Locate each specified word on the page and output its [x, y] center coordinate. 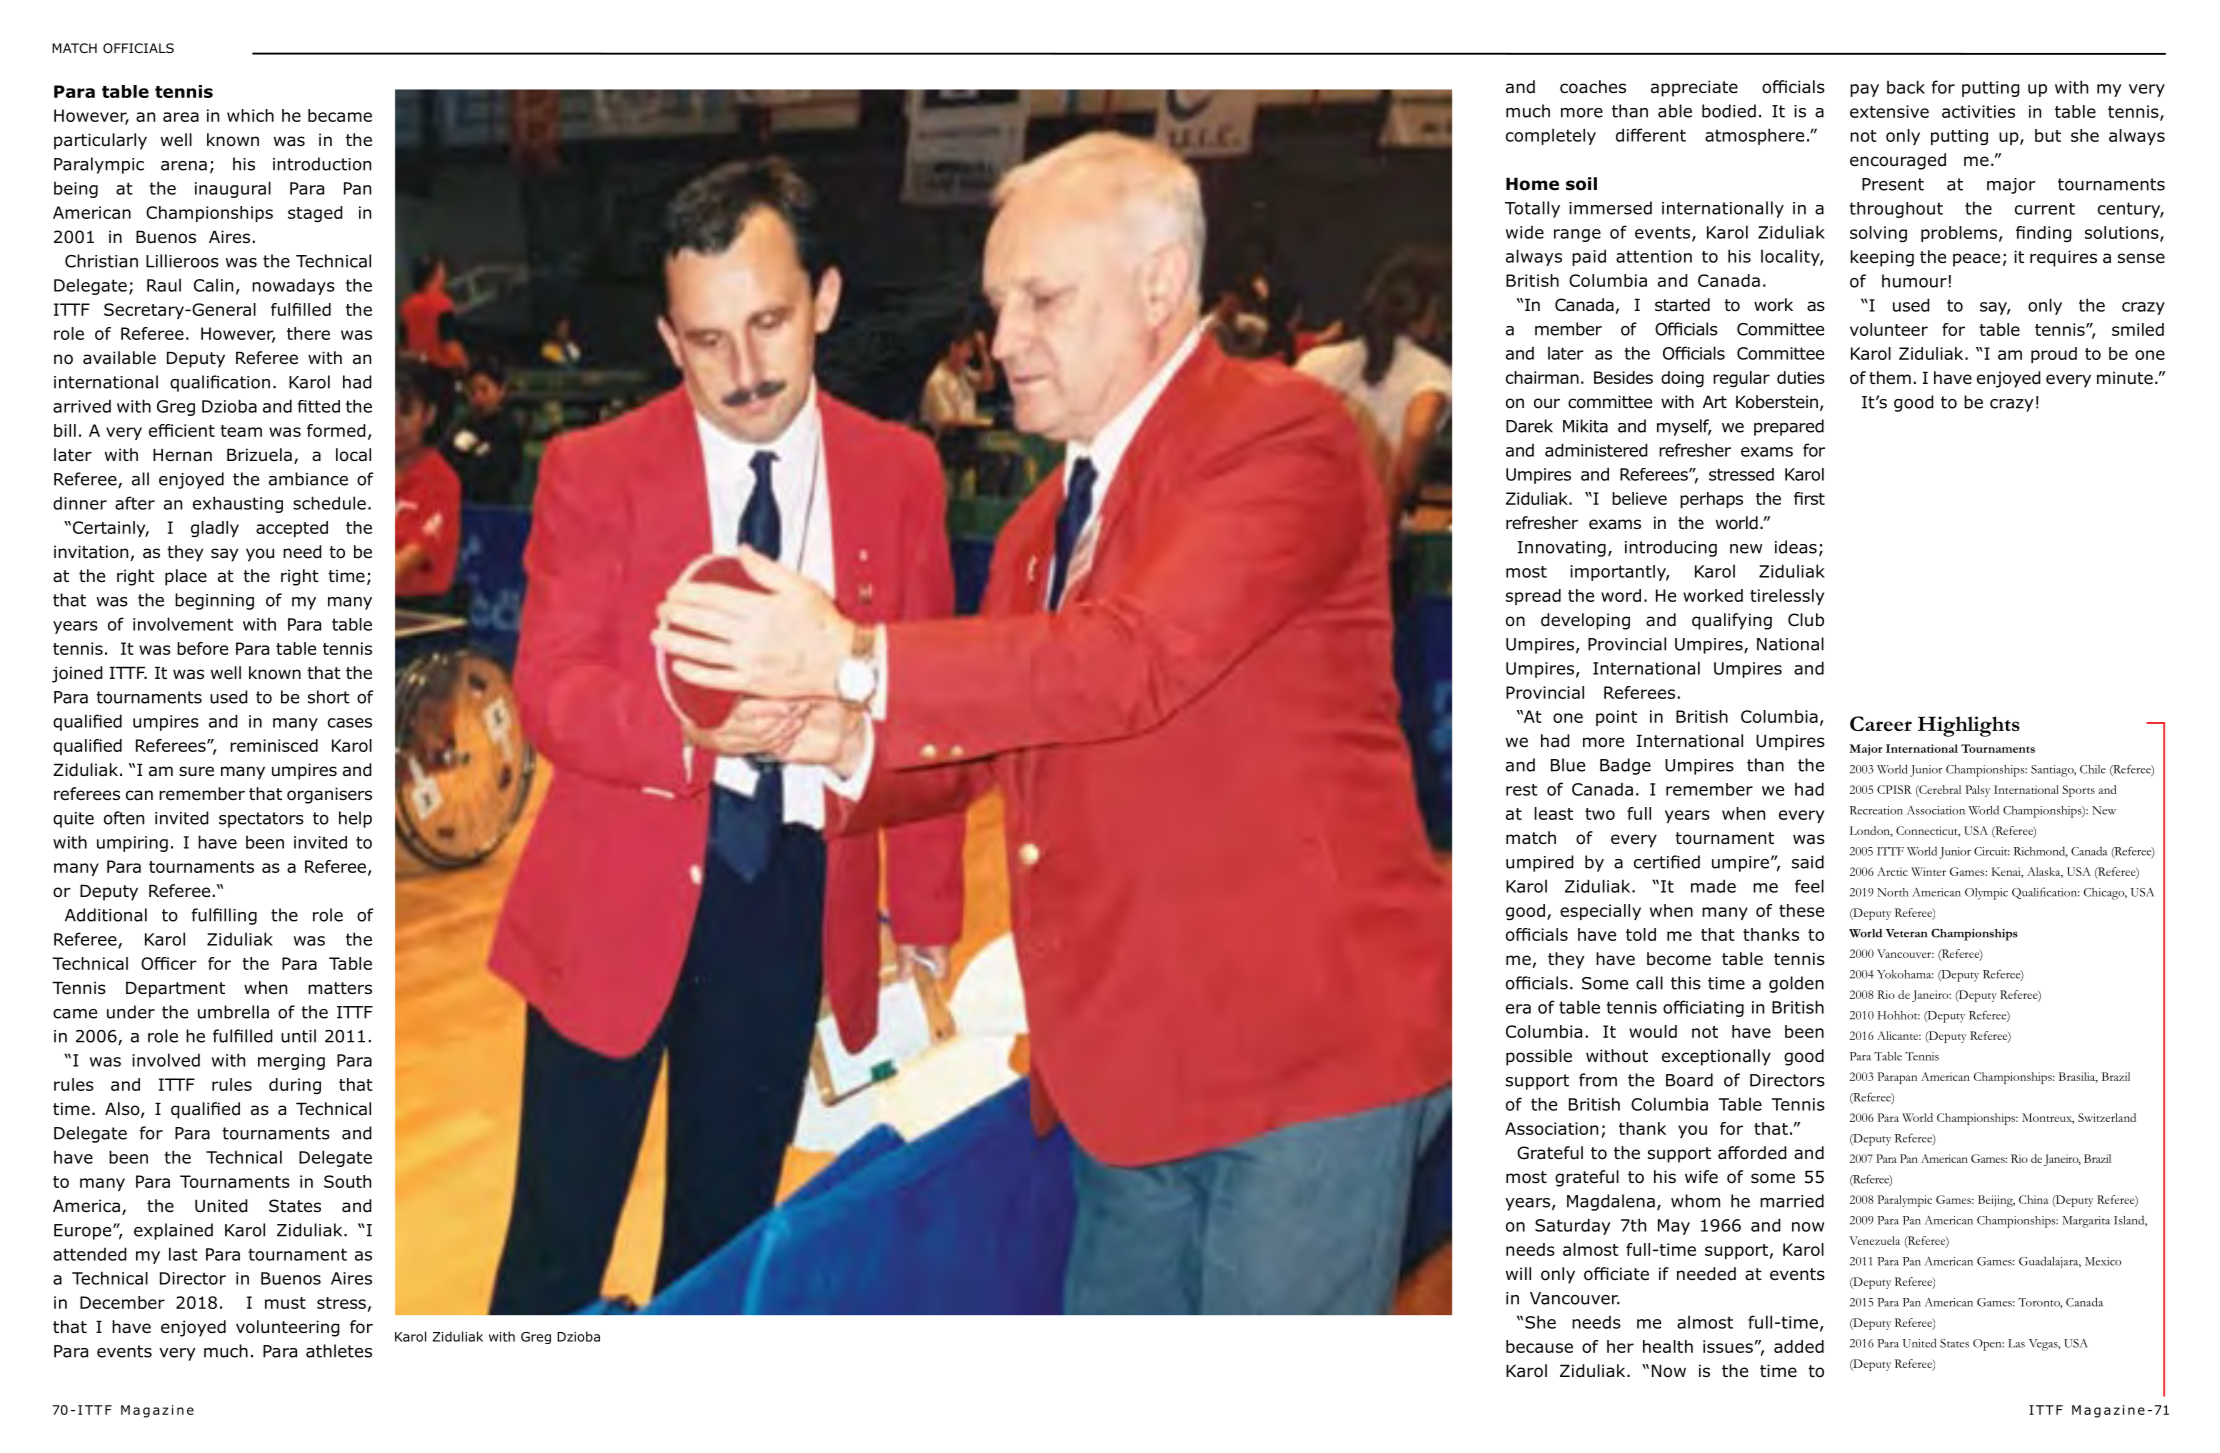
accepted [292, 529]
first [1809, 498]
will [1518, 1273]
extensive [1889, 111]
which [250, 115]
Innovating [1562, 549]
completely [1551, 136]
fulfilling [224, 916]
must [285, 1303]
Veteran [1906, 933]
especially [1600, 912]
